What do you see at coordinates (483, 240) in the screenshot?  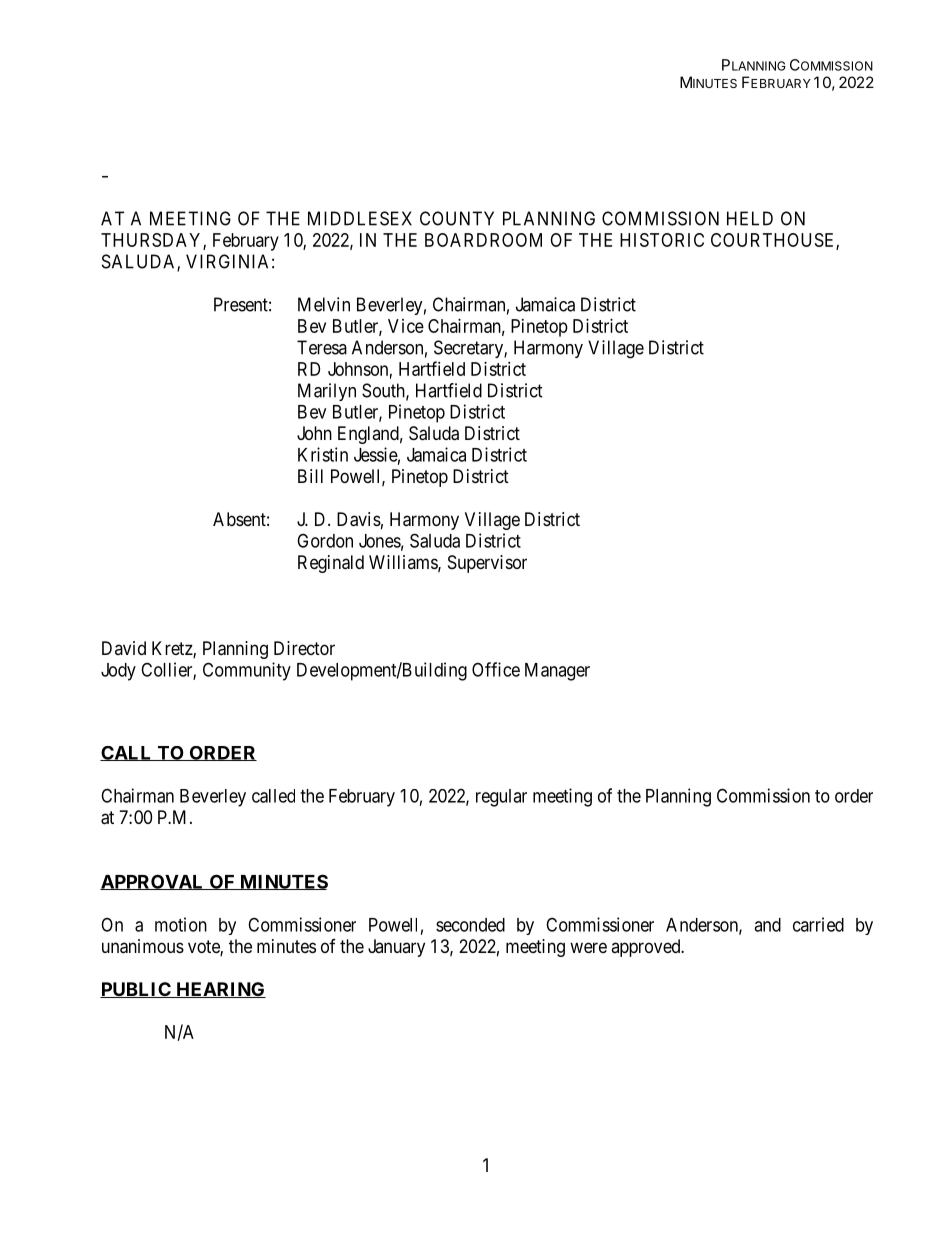 I see `BOARDROOM` at bounding box center [483, 240].
